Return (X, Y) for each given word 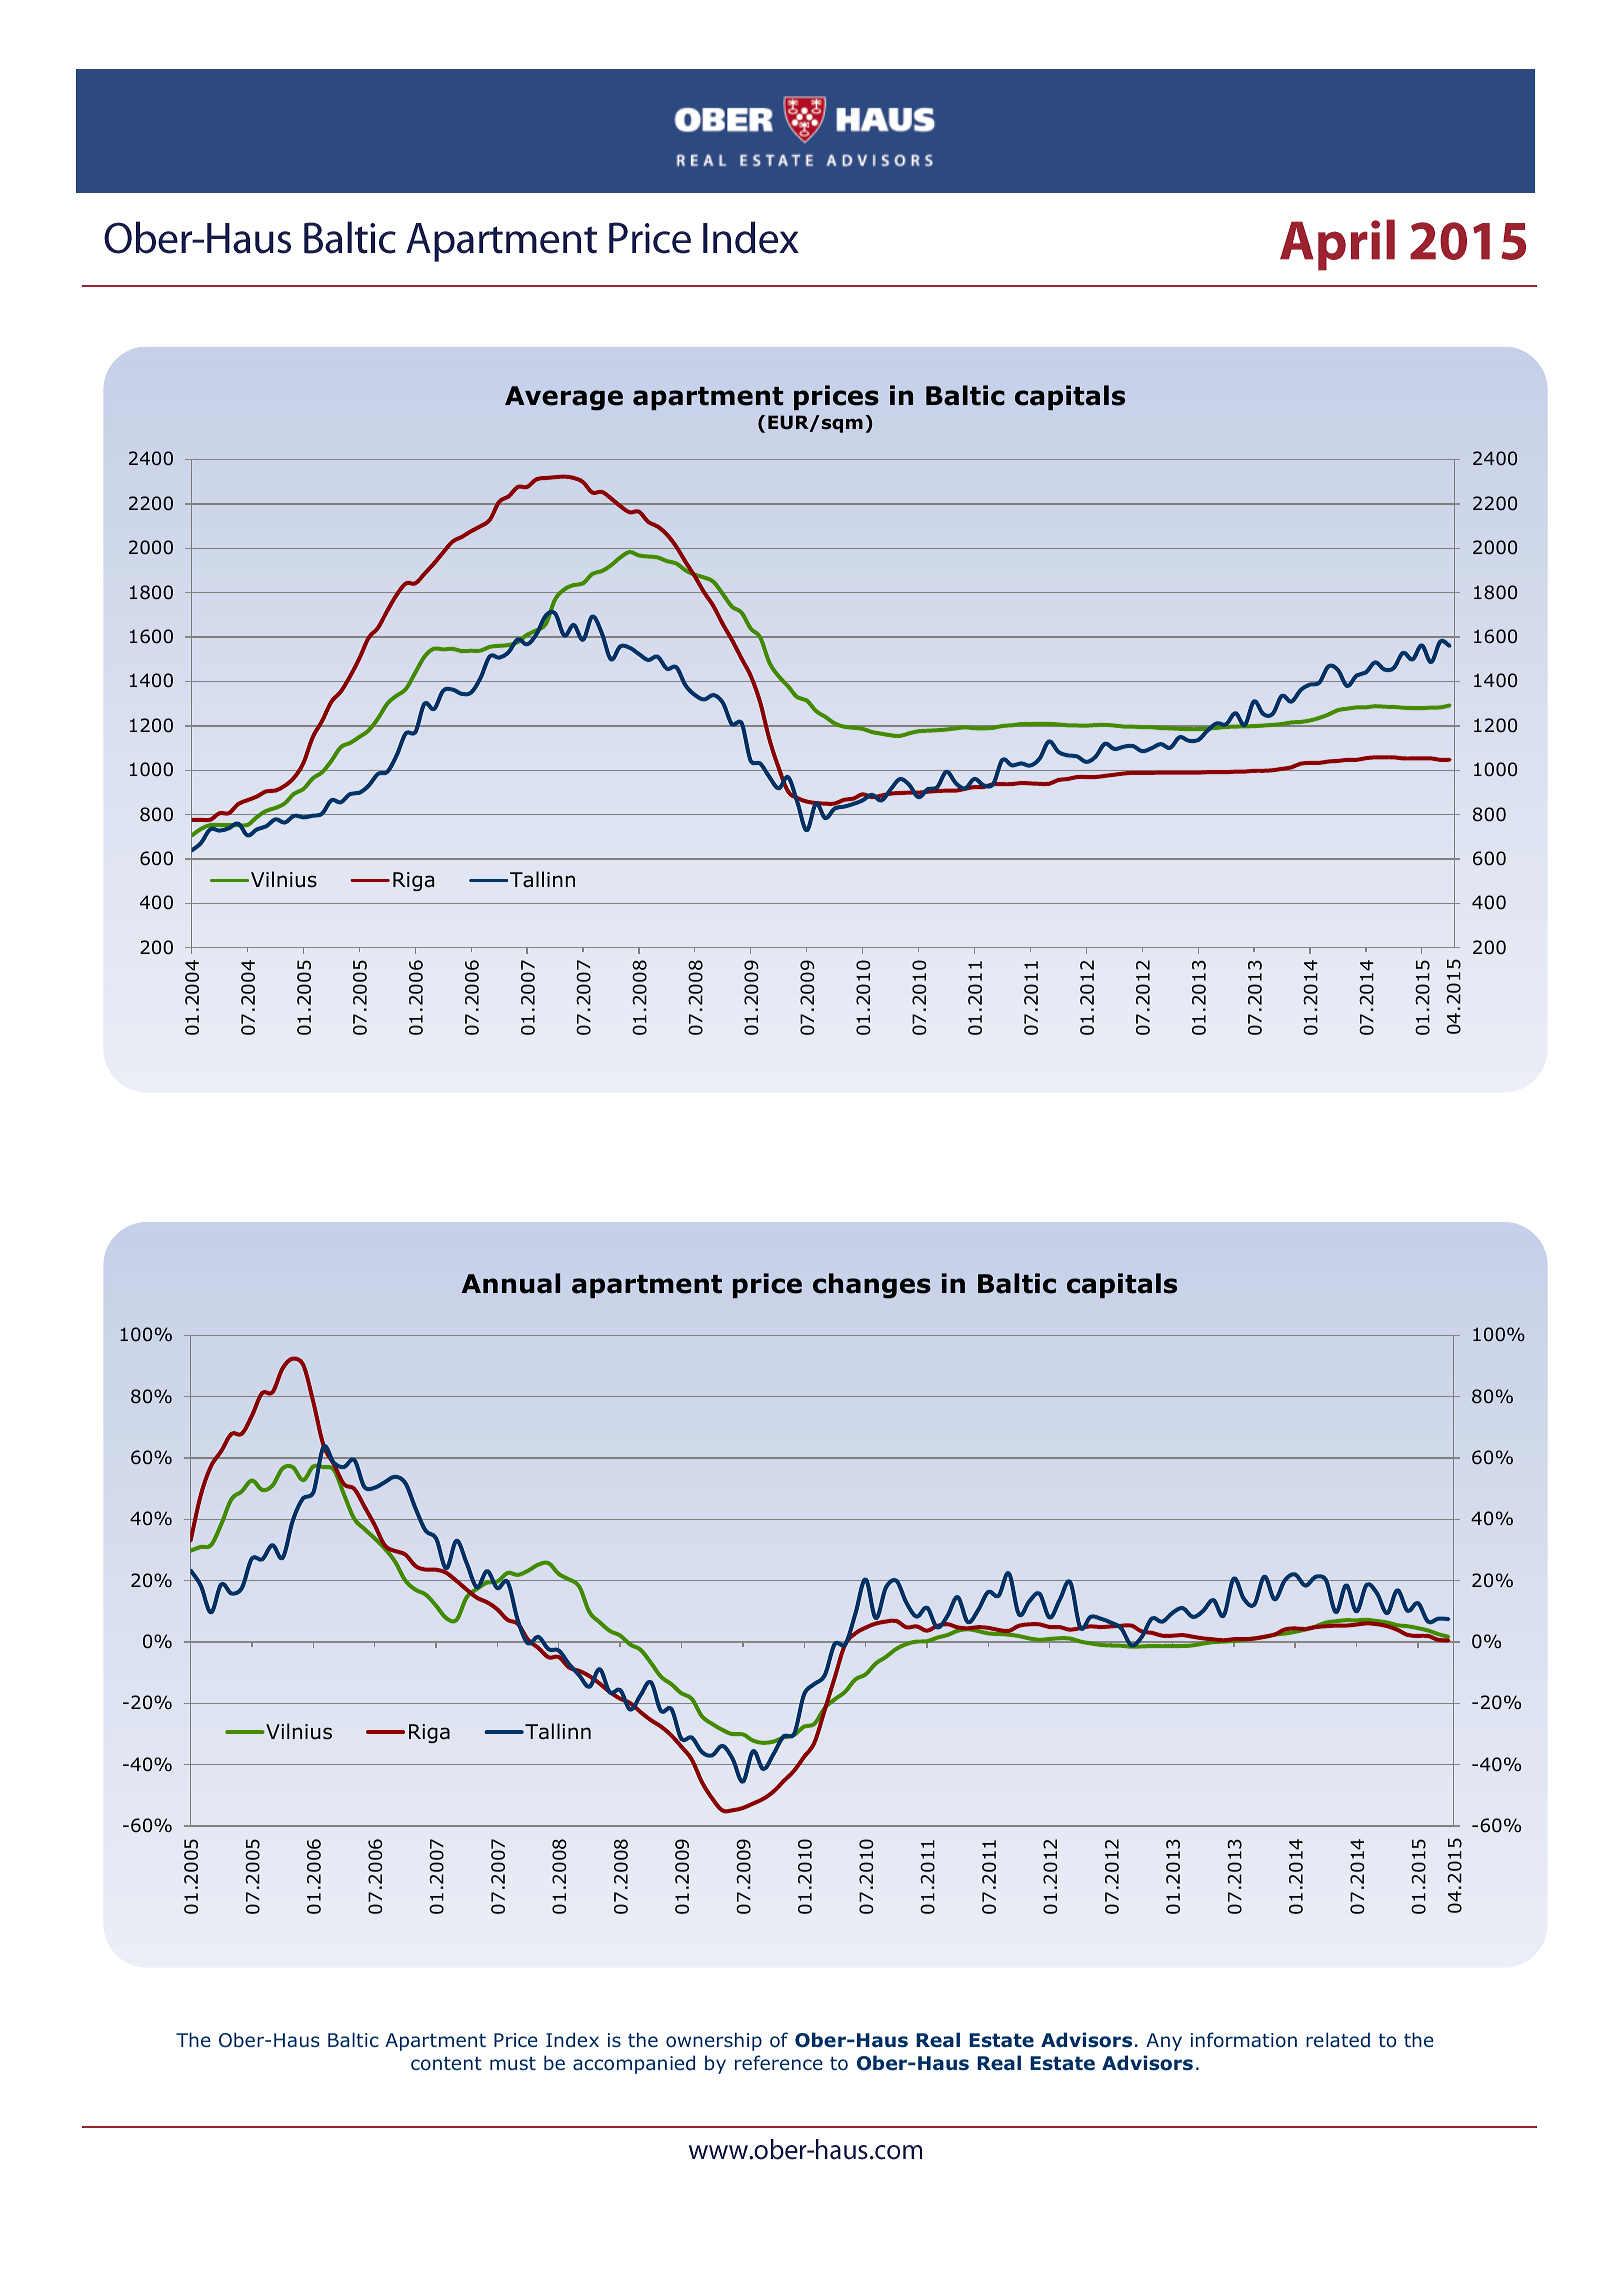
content (446, 2064)
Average (564, 398)
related (1338, 2040)
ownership (714, 2041)
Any (1164, 2042)
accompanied (634, 2064)
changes (872, 1286)
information (1244, 2040)
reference (779, 2062)
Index (572, 2039)
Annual (510, 1283)
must (513, 2063)
